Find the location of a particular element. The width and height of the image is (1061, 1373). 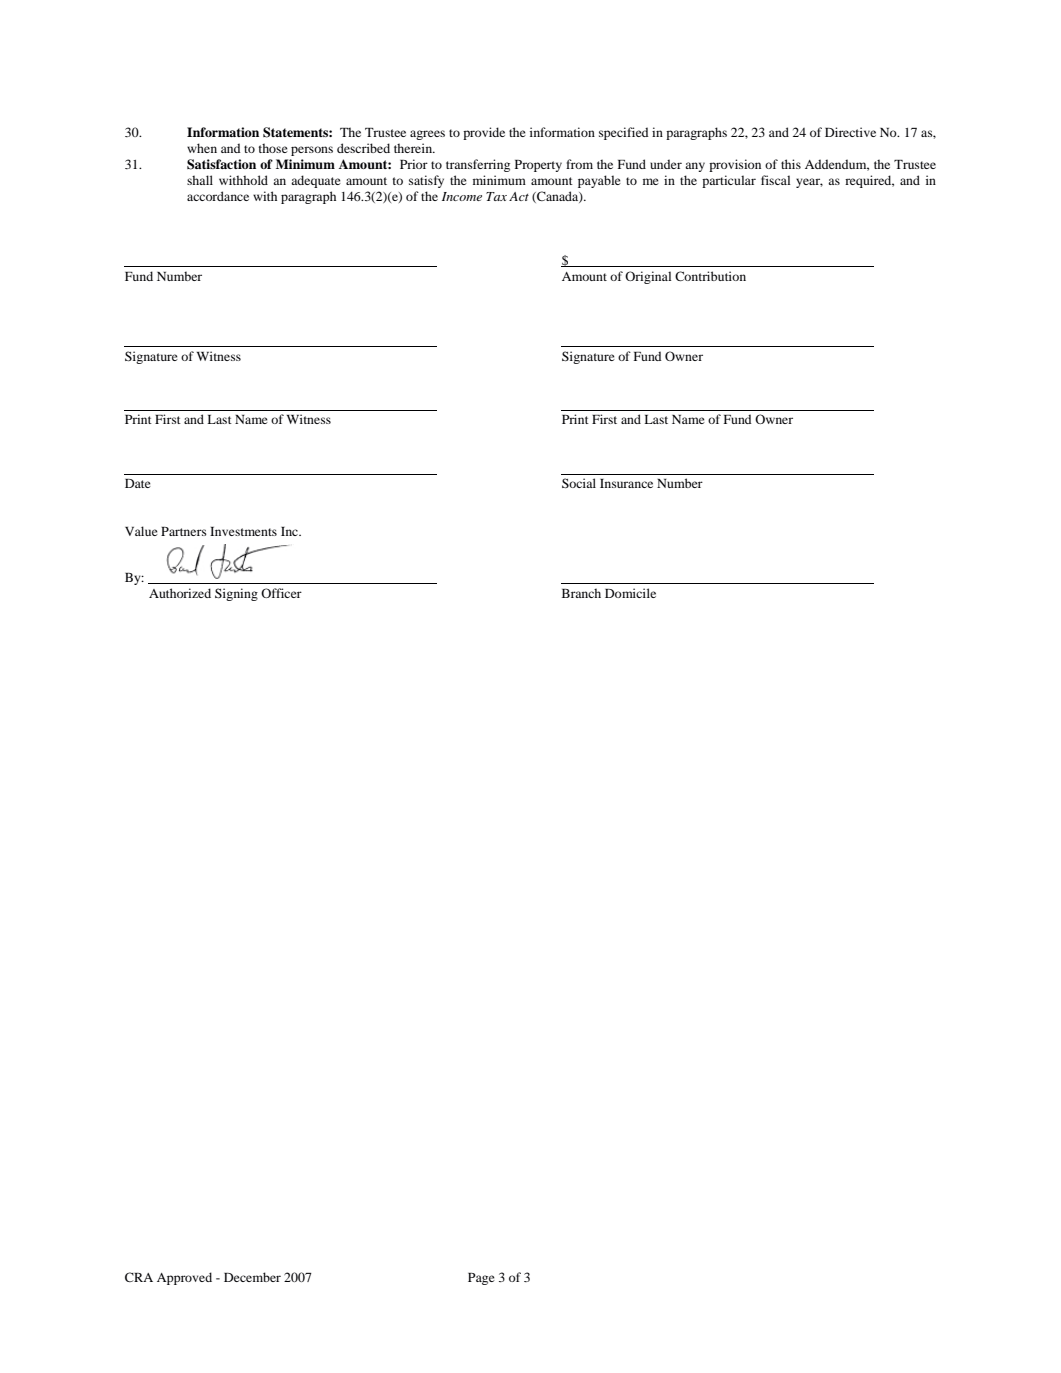

Authorized is located at coordinates (180, 593).
